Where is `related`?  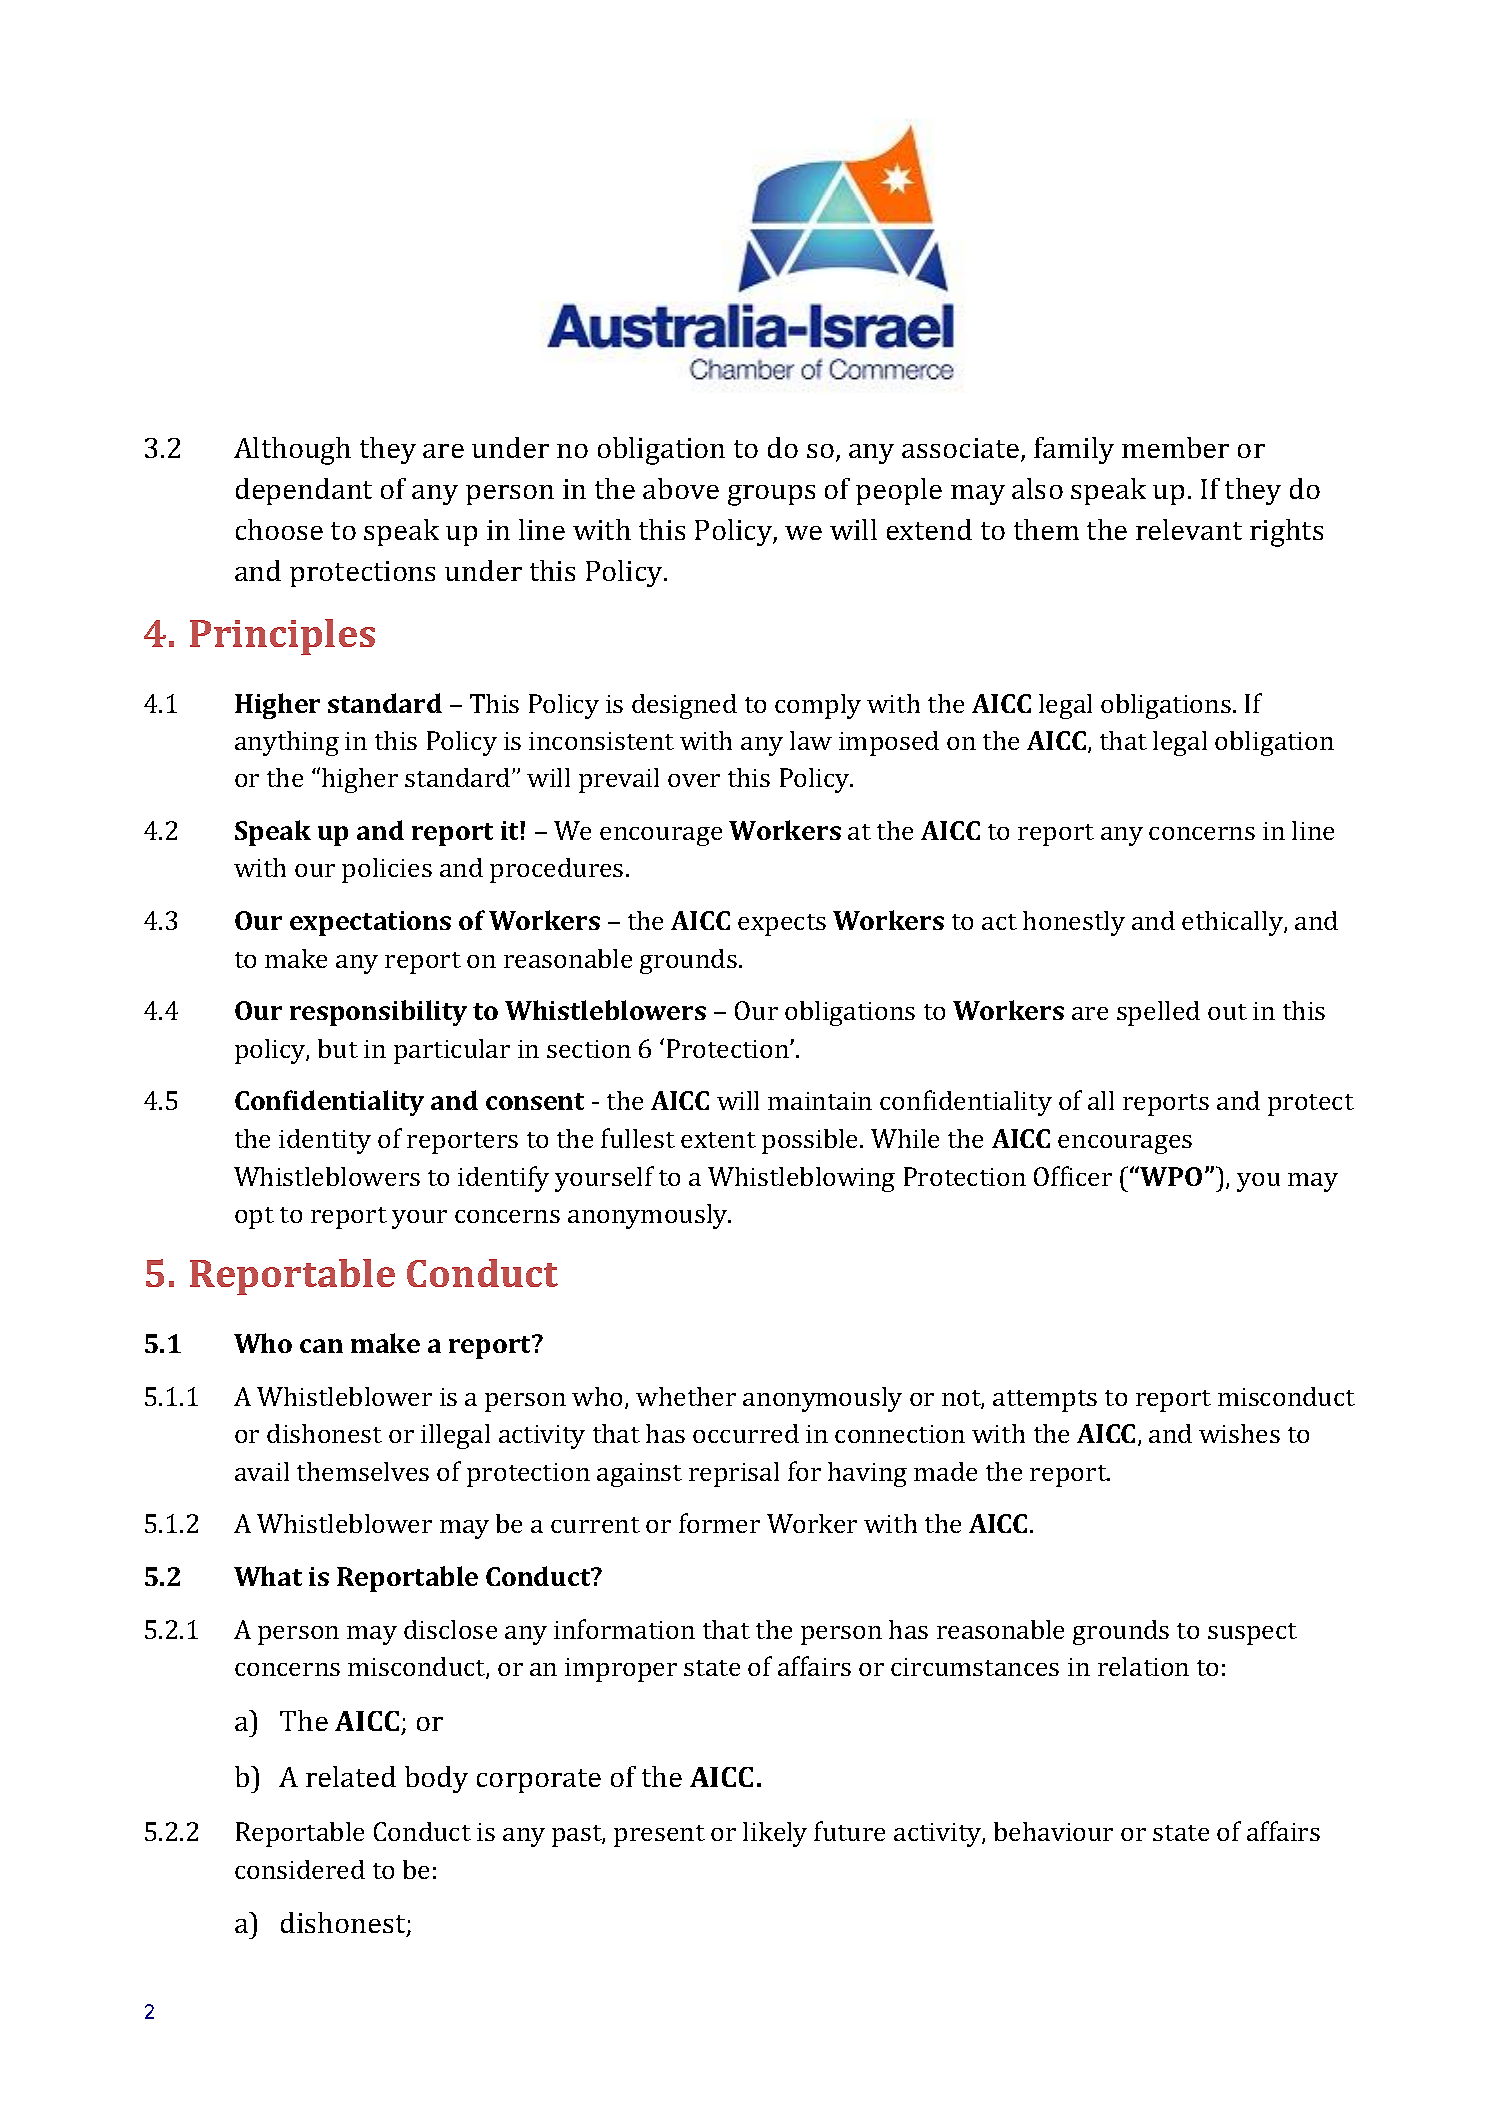
related is located at coordinates (351, 1776).
